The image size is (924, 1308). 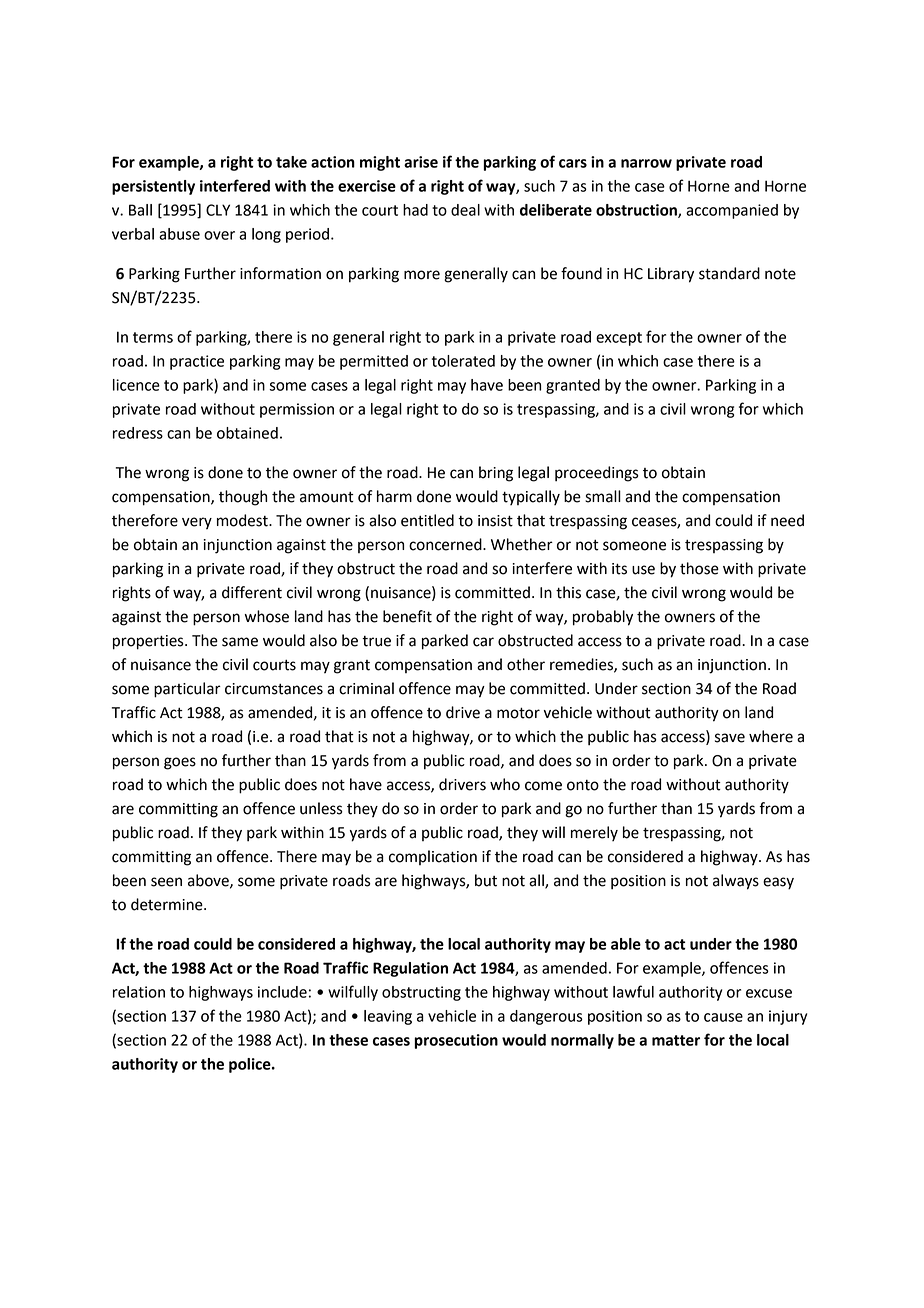 I want to click on same, so click(x=240, y=642).
